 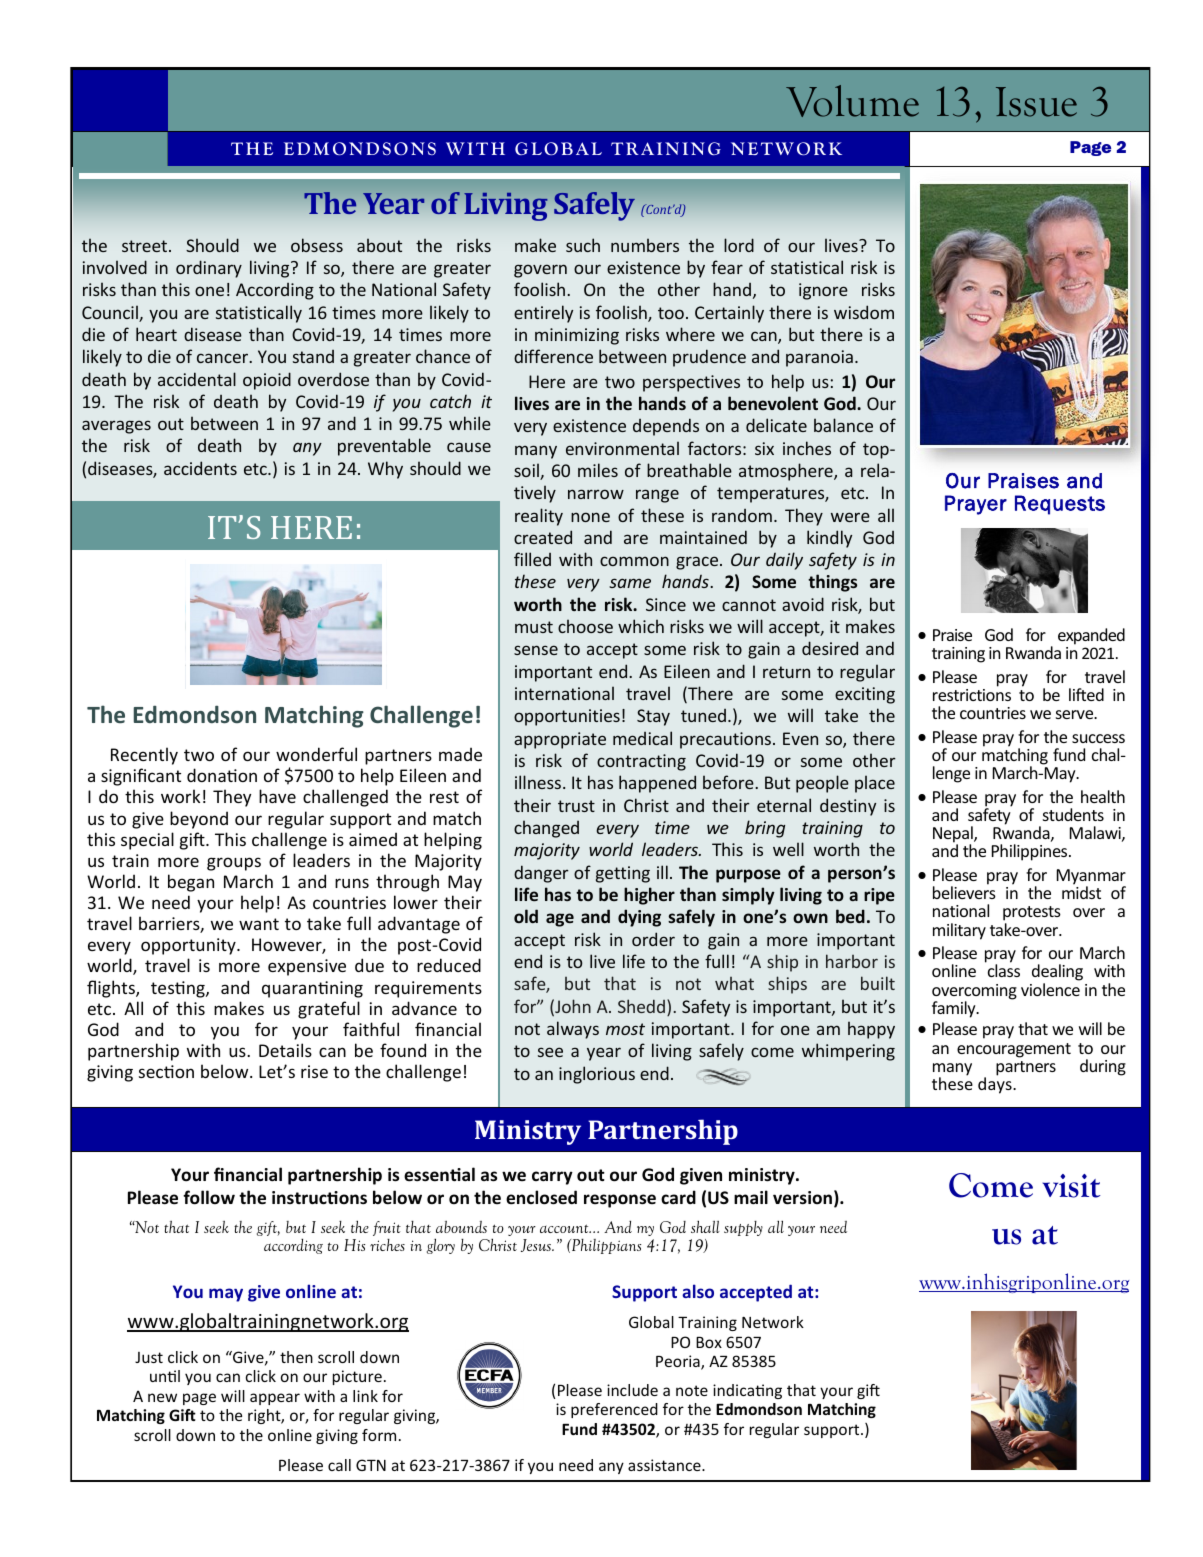 What do you see at coordinates (576, 806) in the screenshot?
I see `trust` at bounding box center [576, 806].
